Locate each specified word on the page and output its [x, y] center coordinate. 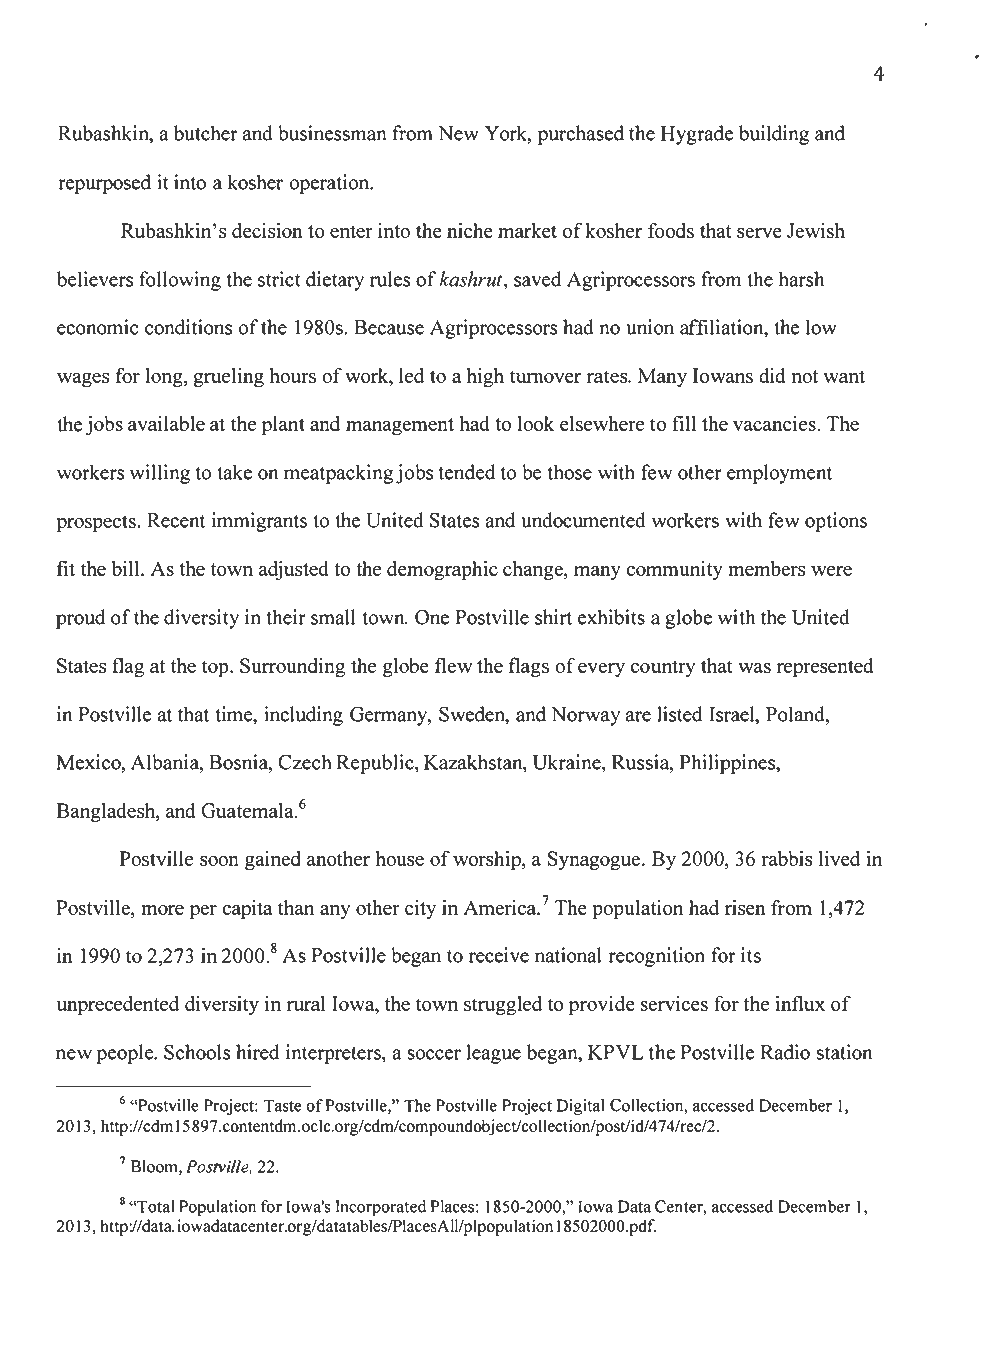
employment [780, 474]
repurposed [104, 184]
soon [219, 861]
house [400, 858]
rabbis [787, 858]
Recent [176, 520]
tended [466, 472]
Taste [282, 1105]
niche [470, 230]
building [774, 135]
